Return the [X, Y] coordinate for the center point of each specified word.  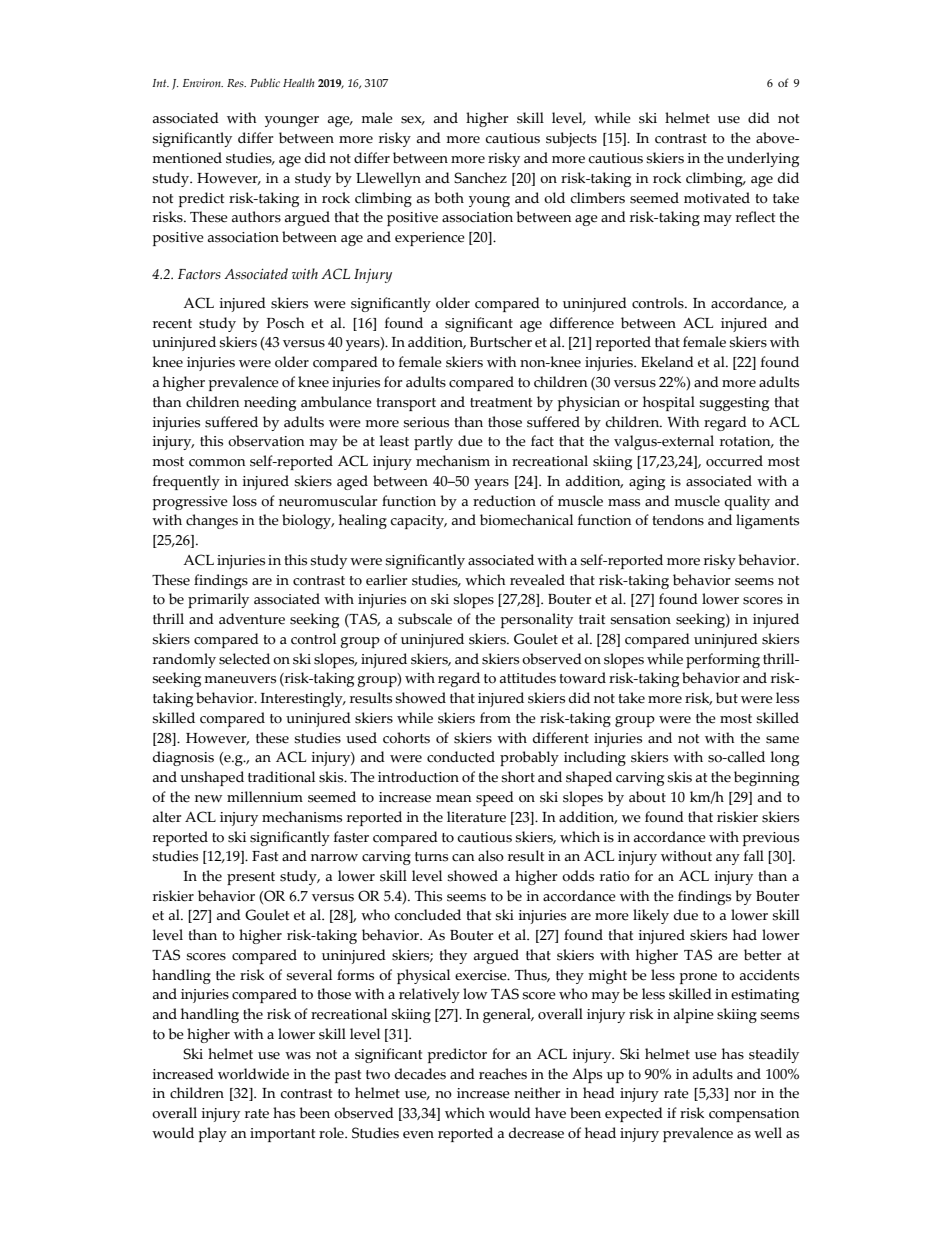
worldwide [253, 1074]
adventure [252, 619]
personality [536, 620]
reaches [503, 1074]
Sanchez [480, 178]
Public [265, 82]
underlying [763, 159]
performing [723, 660]
